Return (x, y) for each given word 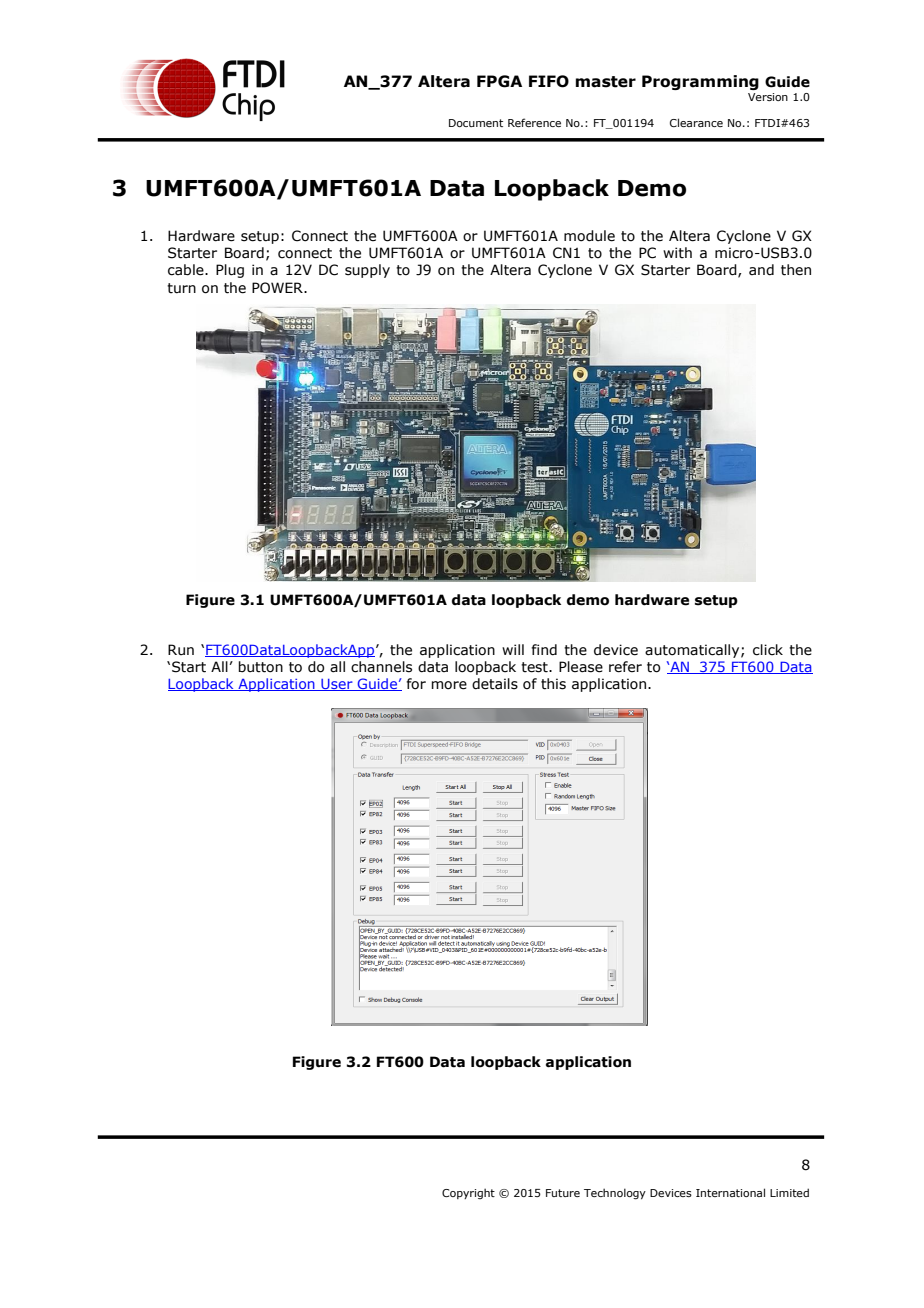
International (730, 1192)
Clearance (696, 122)
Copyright (468, 1193)
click (768, 650)
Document (476, 123)
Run (181, 649)
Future (563, 1193)
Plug (230, 271)
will (513, 649)
